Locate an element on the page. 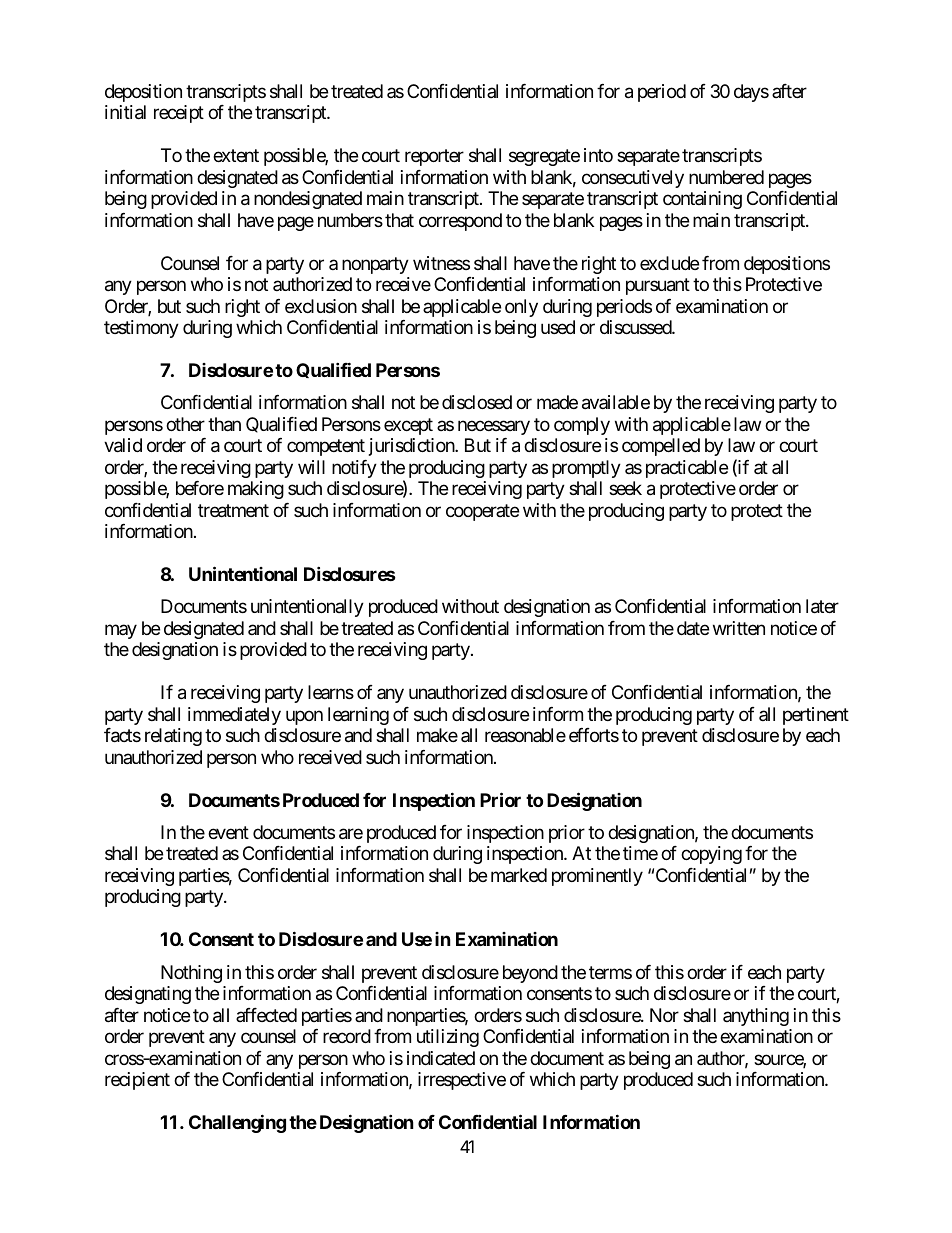 The width and height of the document is (952, 1233). into is located at coordinates (598, 155).
